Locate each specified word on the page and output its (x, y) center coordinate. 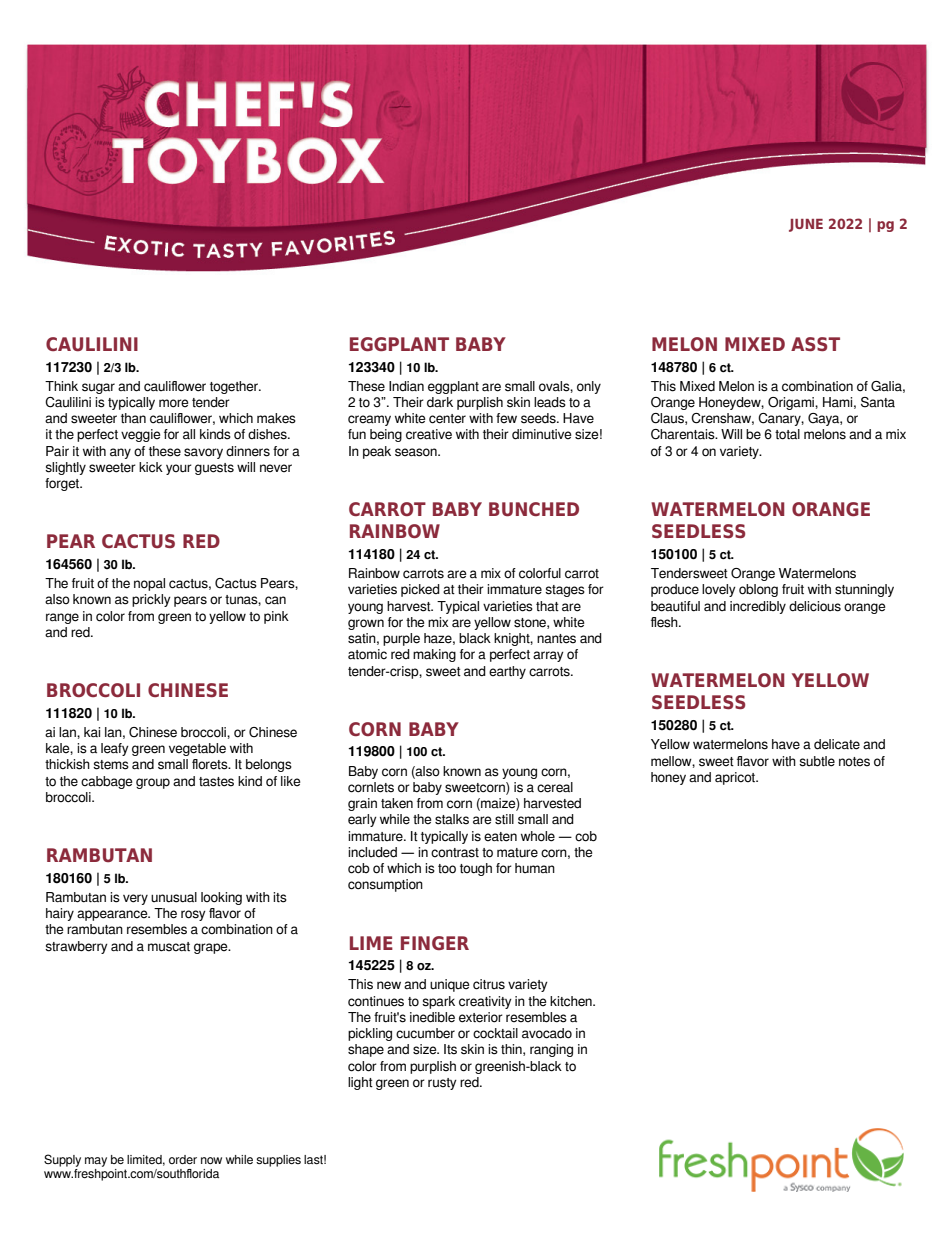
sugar (98, 388)
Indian (406, 386)
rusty (442, 1084)
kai (92, 732)
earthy (507, 672)
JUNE (806, 225)
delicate (837, 744)
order (183, 1159)
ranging (551, 1050)
